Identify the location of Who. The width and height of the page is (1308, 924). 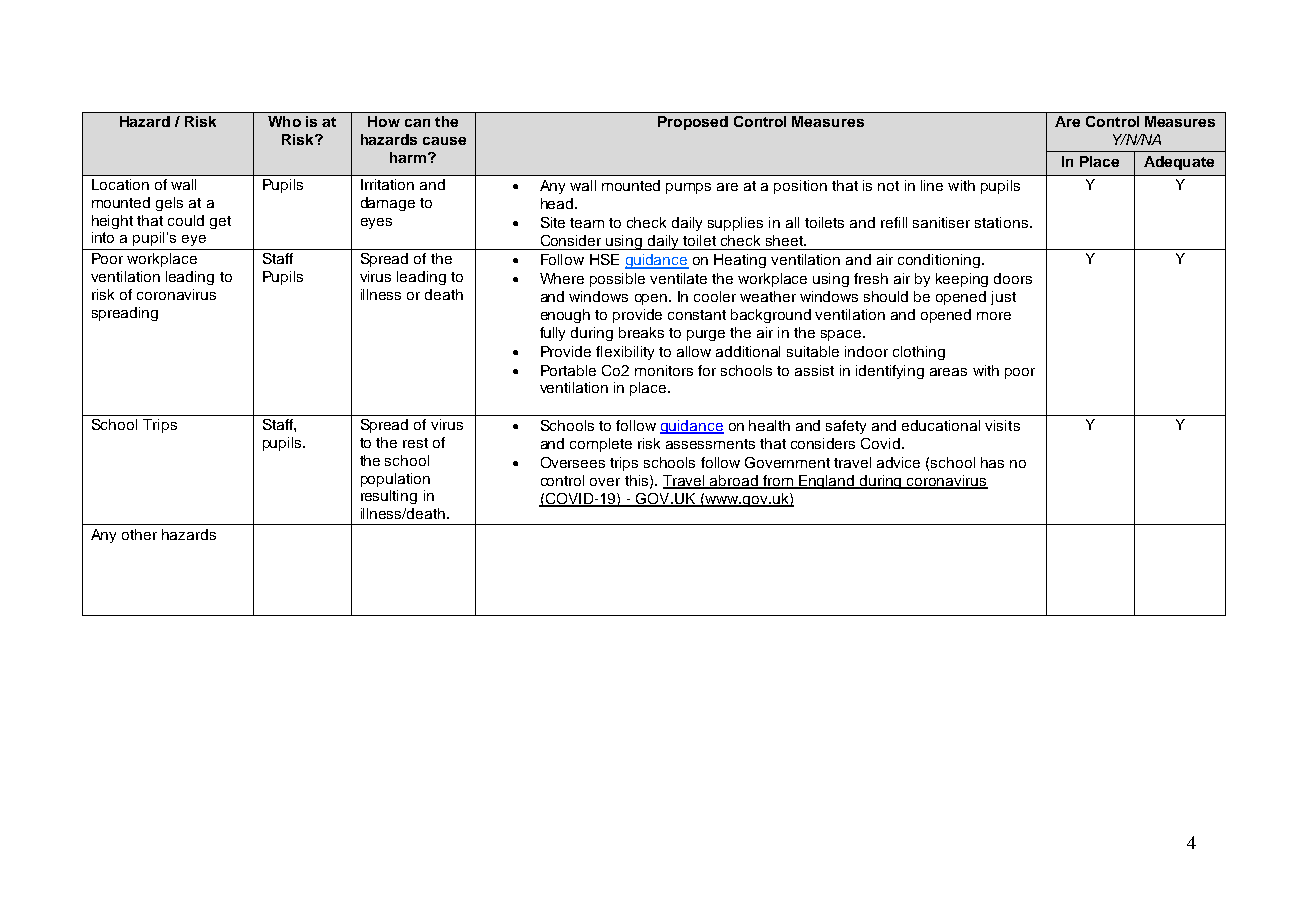
(284, 121).
